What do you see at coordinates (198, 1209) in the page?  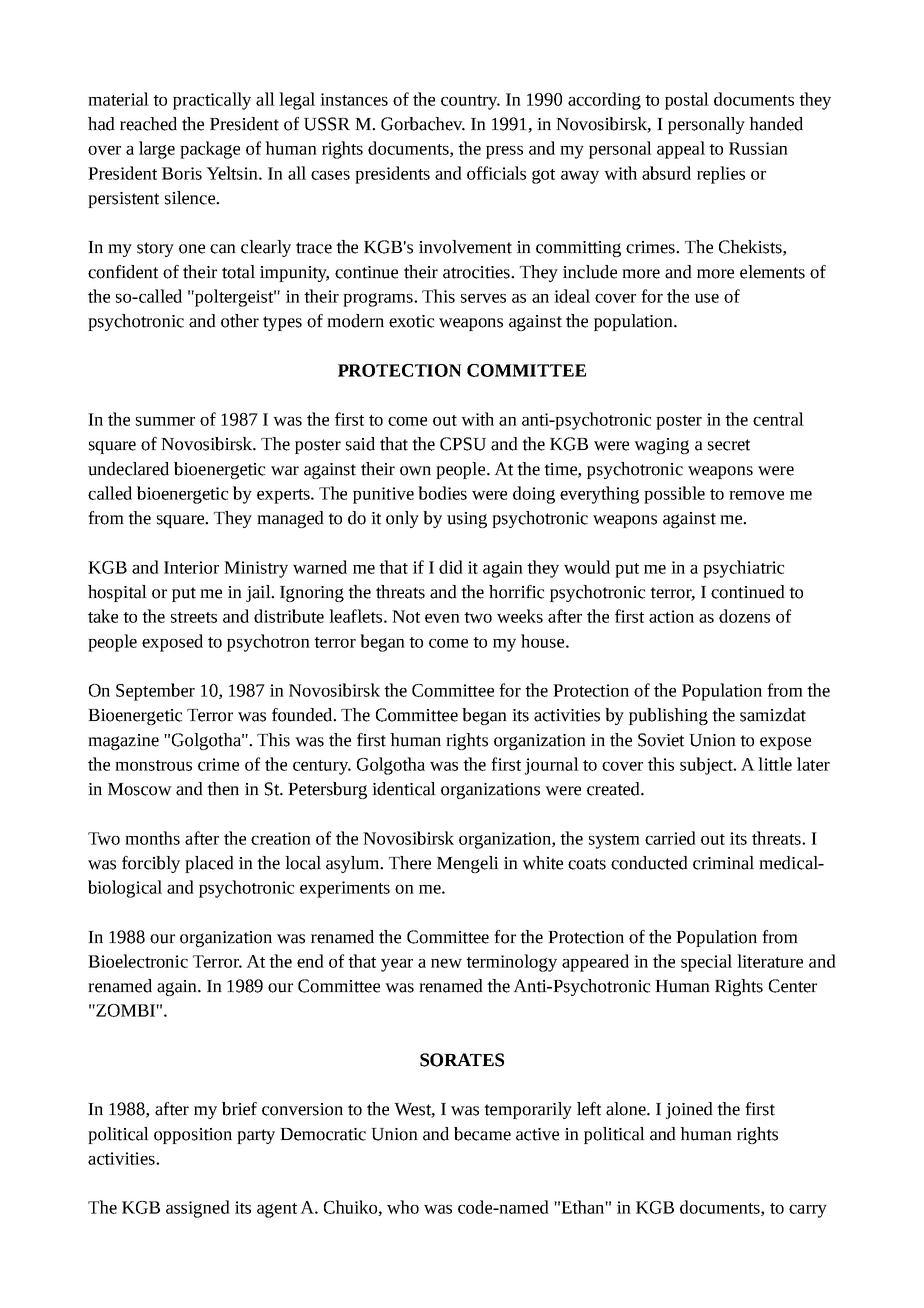 I see `assigned` at bounding box center [198, 1209].
